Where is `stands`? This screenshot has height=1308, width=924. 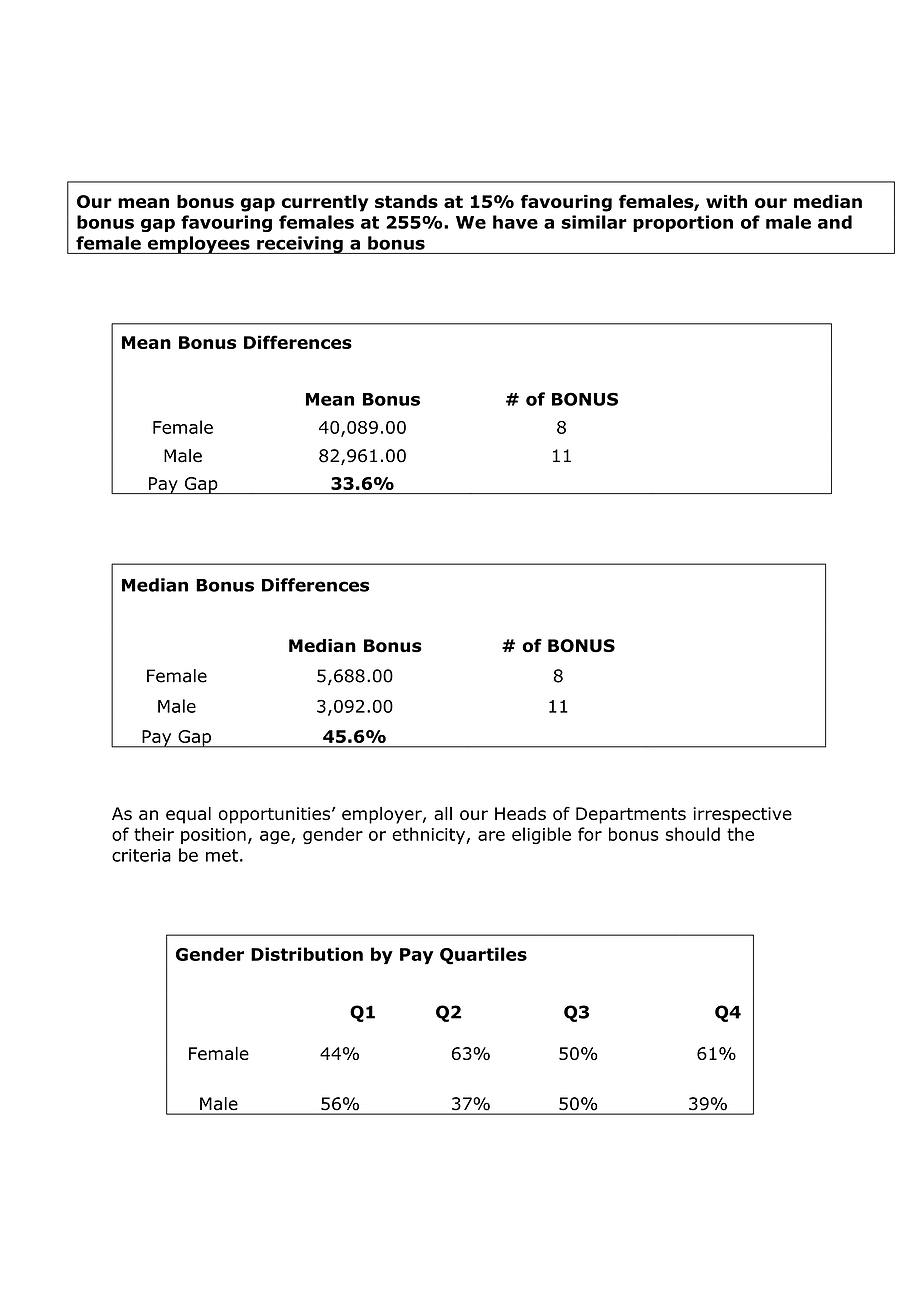
stands is located at coordinates (406, 201).
